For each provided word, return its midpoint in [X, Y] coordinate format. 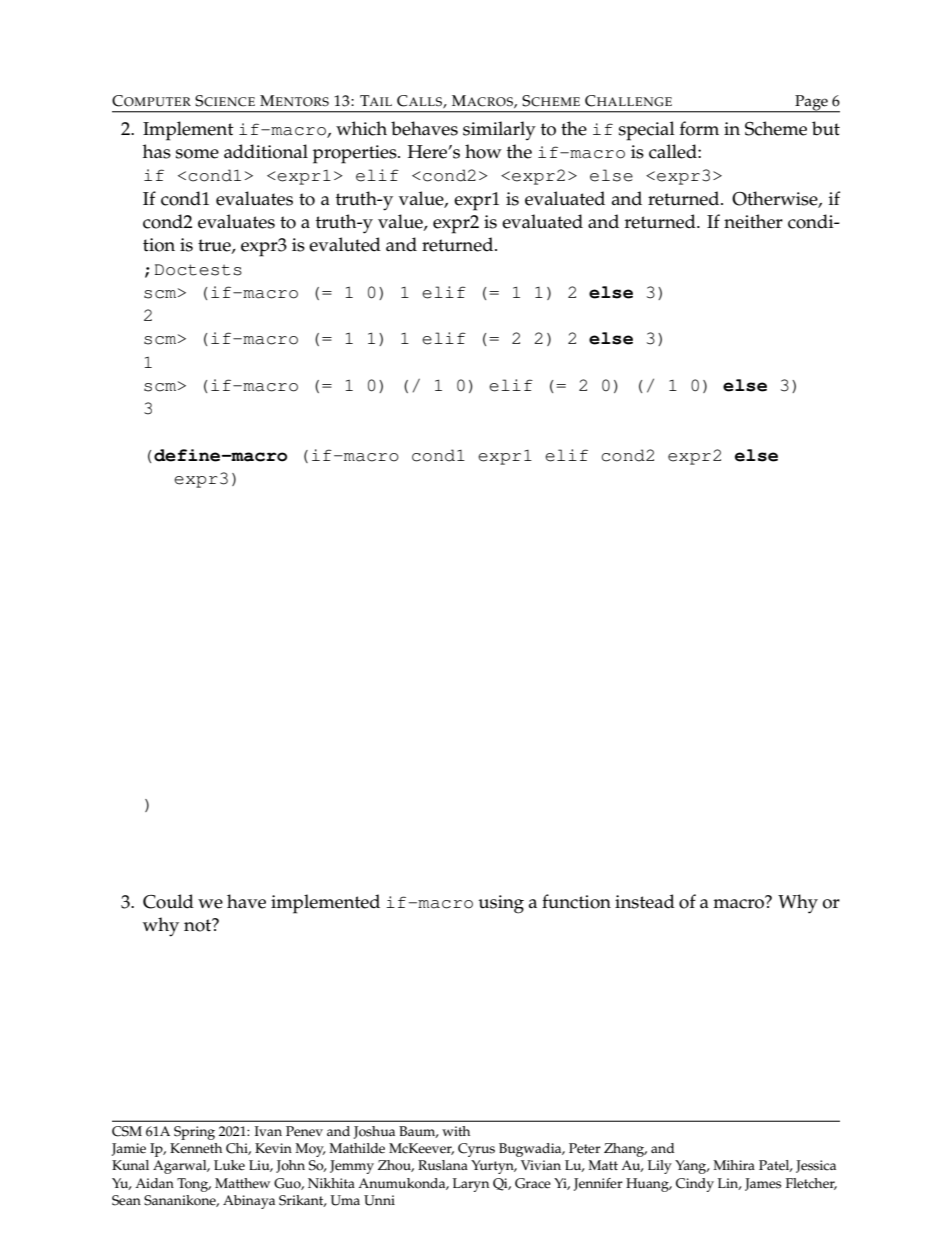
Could [168, 901]
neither [753, 221]
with [456, 1131]
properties [356, 154]
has [157, 151]
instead [645, 901]
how [483, 151]
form [699, 128]
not [199, 925]
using [501, 904]
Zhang [625, 1150]
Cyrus [476, 1150]
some [197, 154]
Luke [229, 1165]
